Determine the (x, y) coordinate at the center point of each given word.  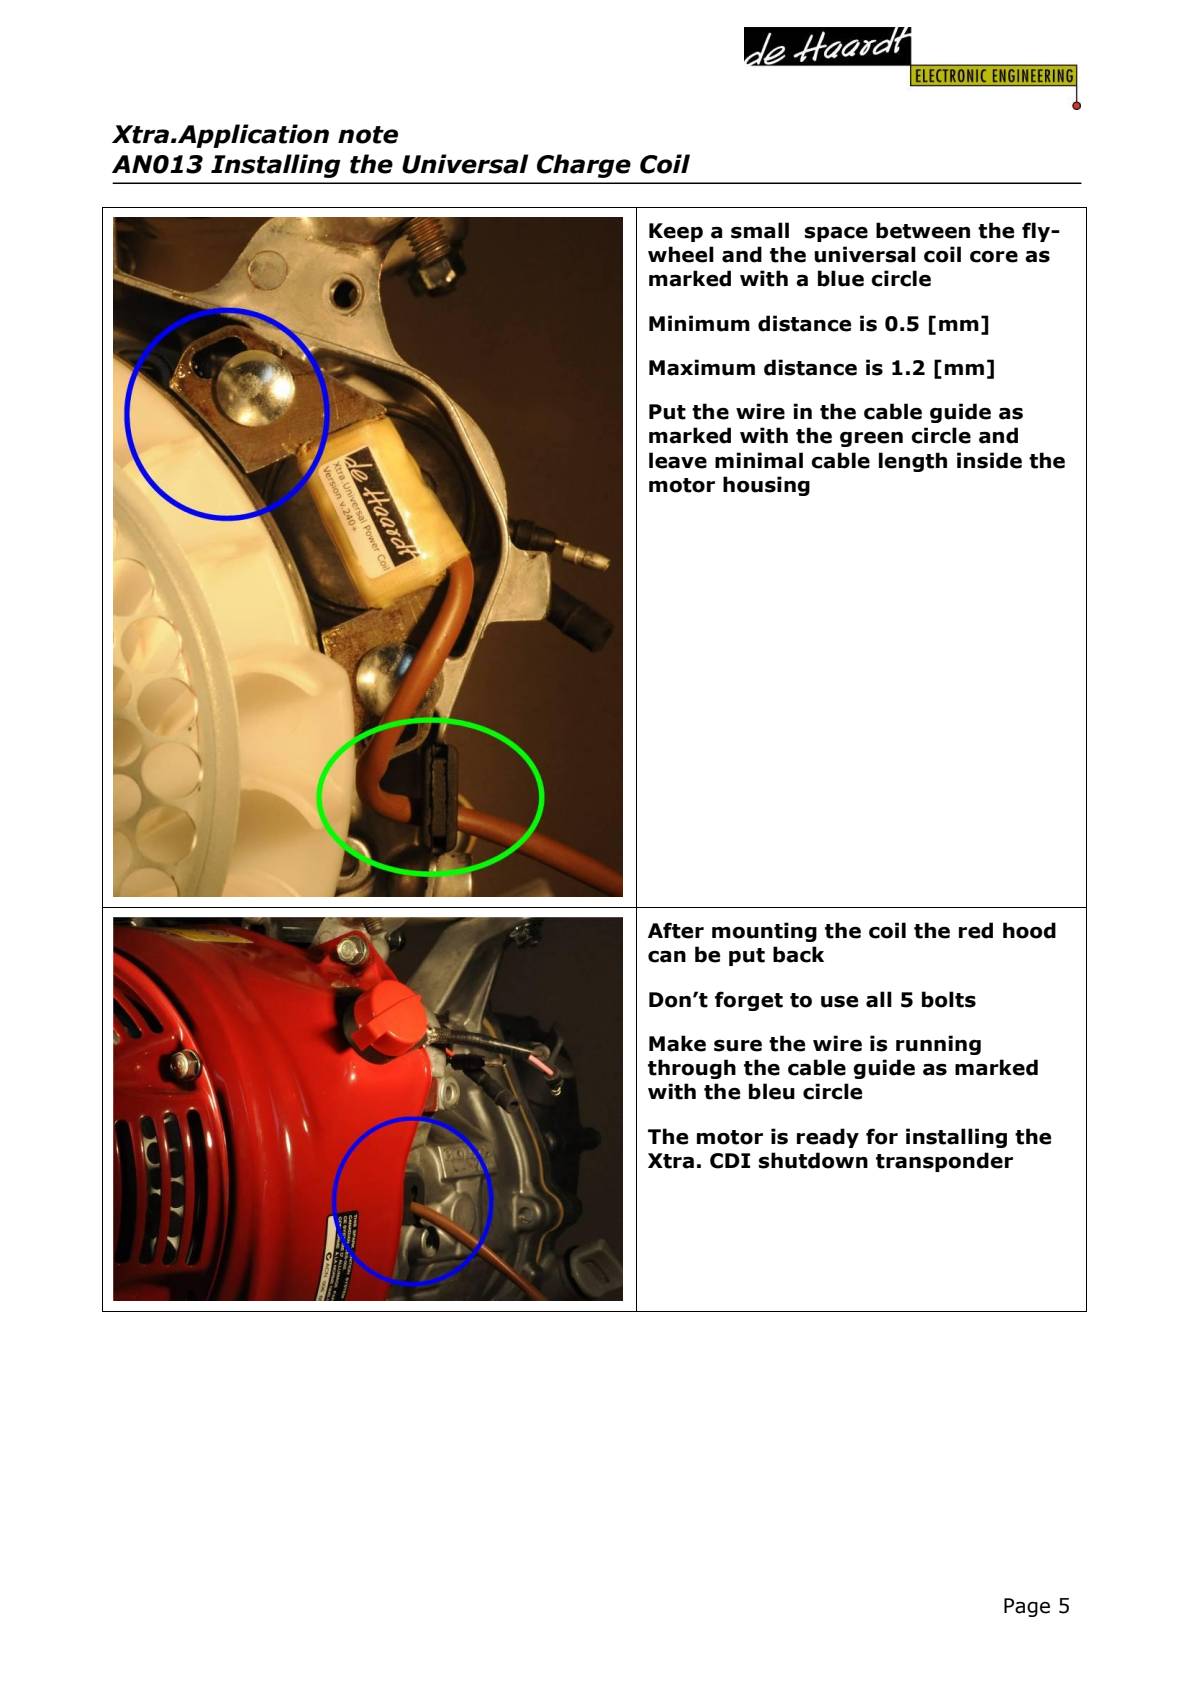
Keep (676, 232)
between (923, 230)
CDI (730, 1161)
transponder (944, 1162)
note (368, 135)
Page (1027, 1607)
